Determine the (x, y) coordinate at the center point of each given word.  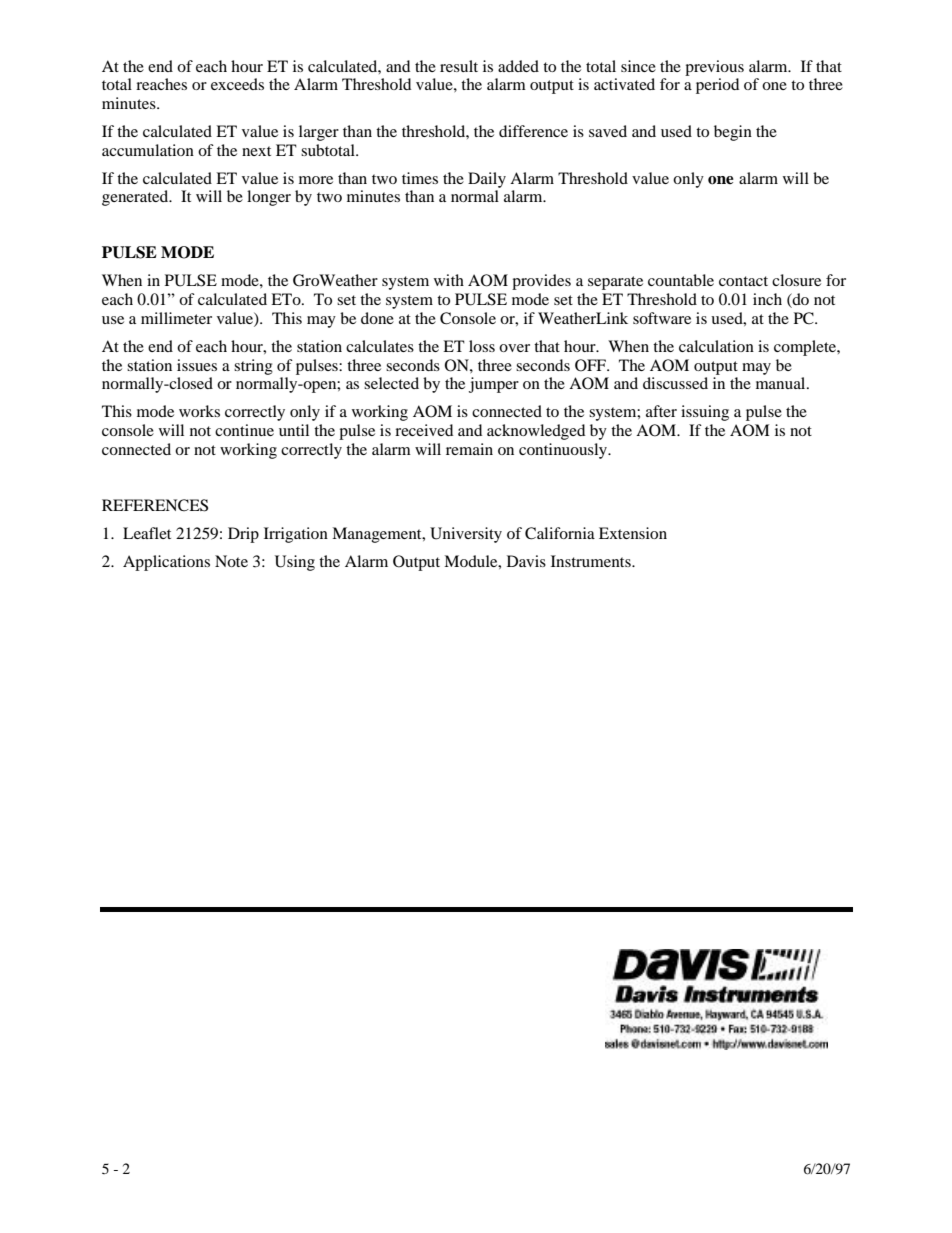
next (256, 151)
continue (244, 430)
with (449, 280)
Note (231, 561)
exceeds (237, 84)
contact (743, 281)
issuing (705, 413)
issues (197, 365)
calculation (716, 346)
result (459, 66)
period (717, 86)
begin (733, 133)
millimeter (176, 318)
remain (469, 449)
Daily (487, 180)
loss (482, 346)
